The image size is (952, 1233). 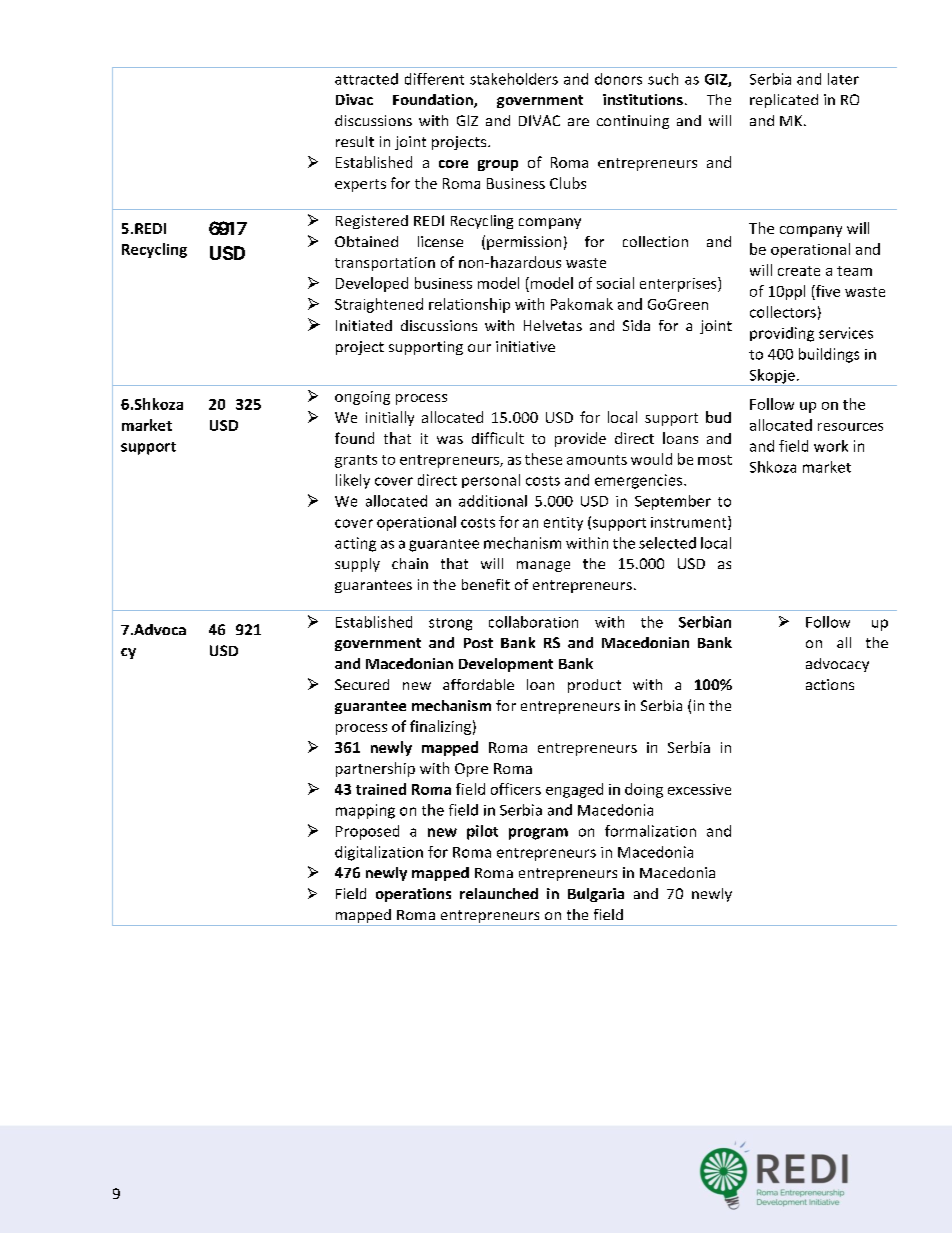 What do you see at coordinates (618, 79) in the image?
I see `donors` at bounding box center [618, 79].
